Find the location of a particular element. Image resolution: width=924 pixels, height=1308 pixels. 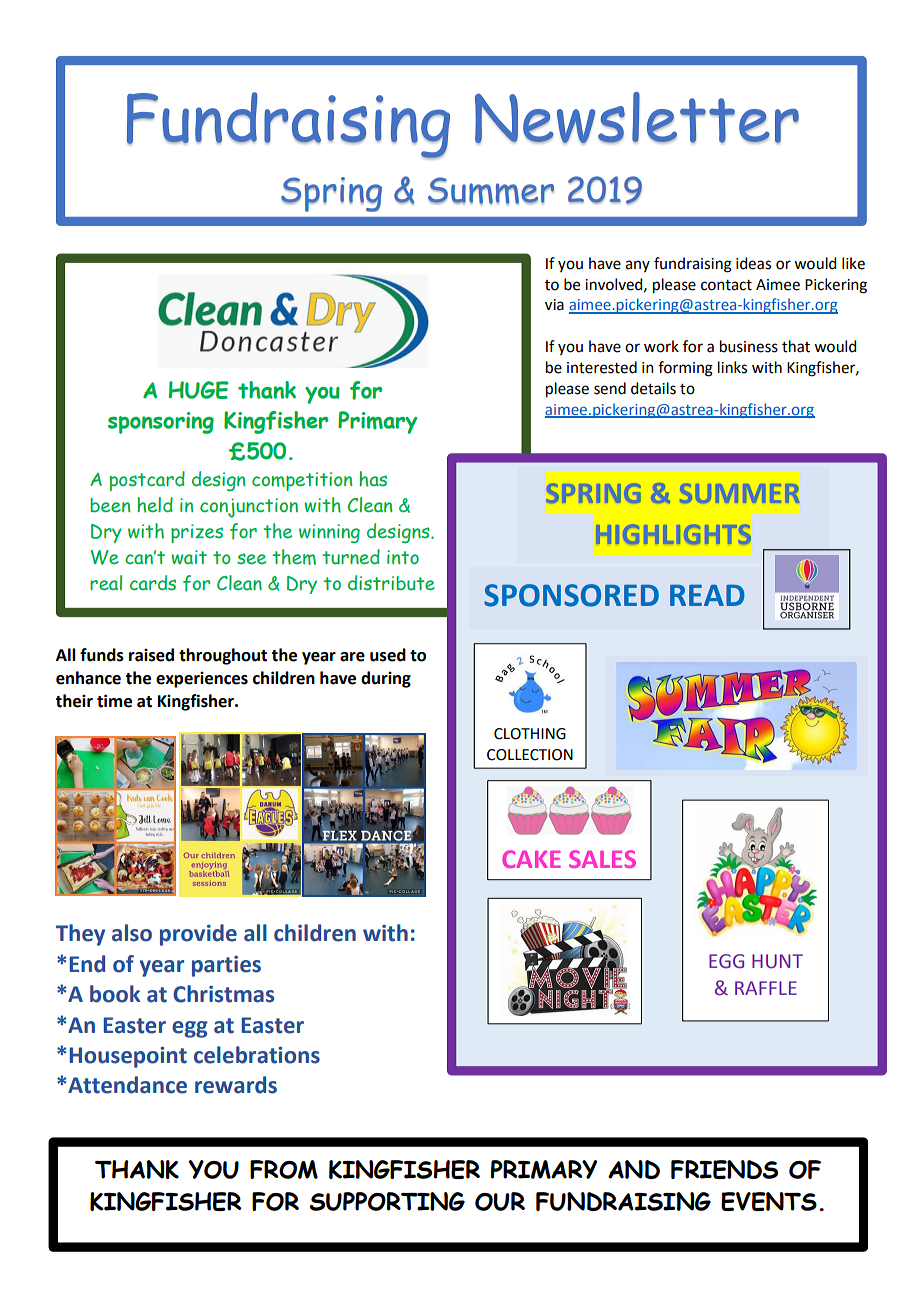

Newsletter is located at coordinates (637, 118).
